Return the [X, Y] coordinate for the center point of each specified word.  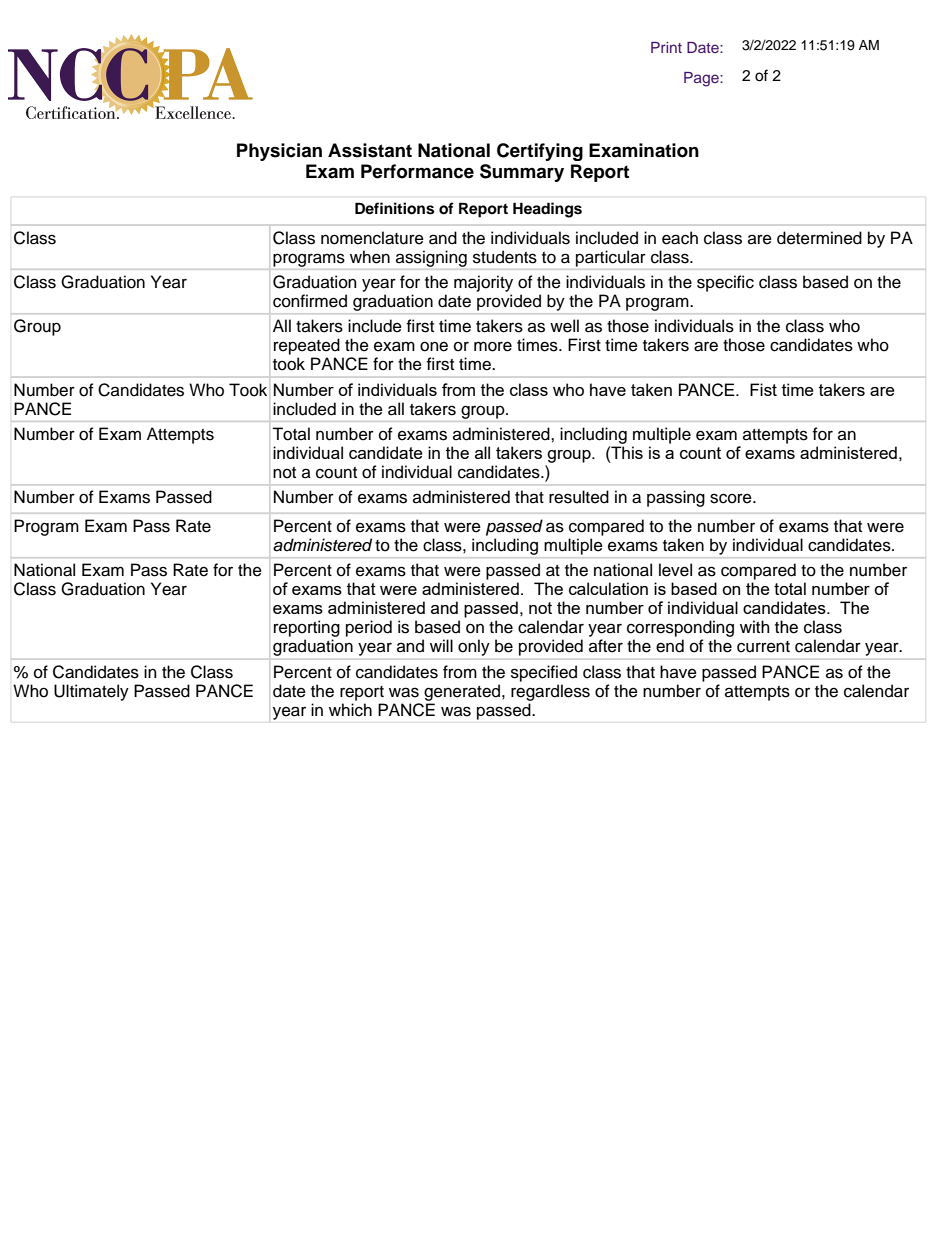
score [732, 498]
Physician [279, 152]
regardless [550, 692]
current [763, 647]
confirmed [310, 301]
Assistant [370, 150]
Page [702, 79]
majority [483, 283]
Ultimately [91, 692]
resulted [579, 497]
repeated [307, 346]
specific [725, 283]
